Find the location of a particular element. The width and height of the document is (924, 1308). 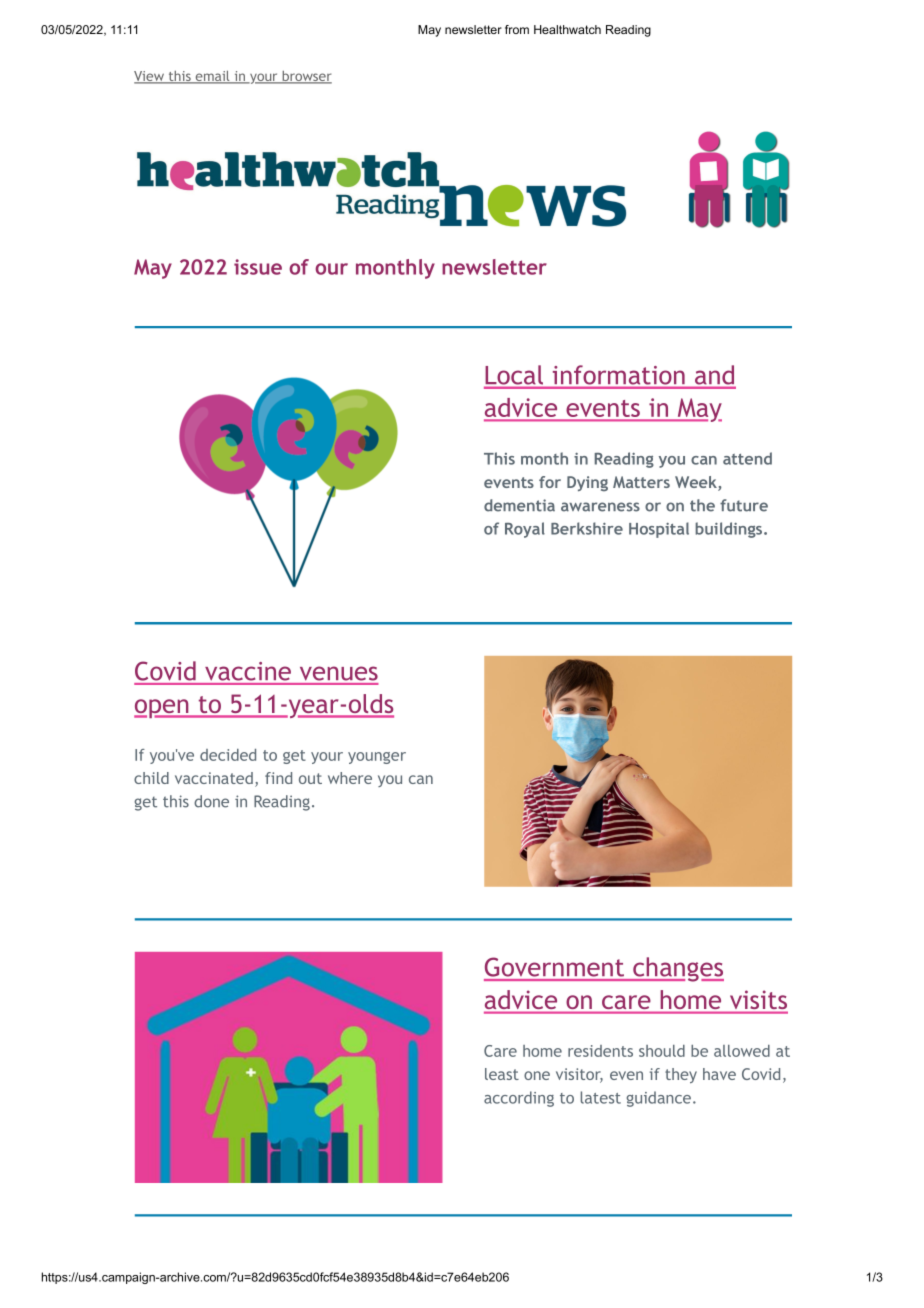

Week is located at coordinates (697, 483).
